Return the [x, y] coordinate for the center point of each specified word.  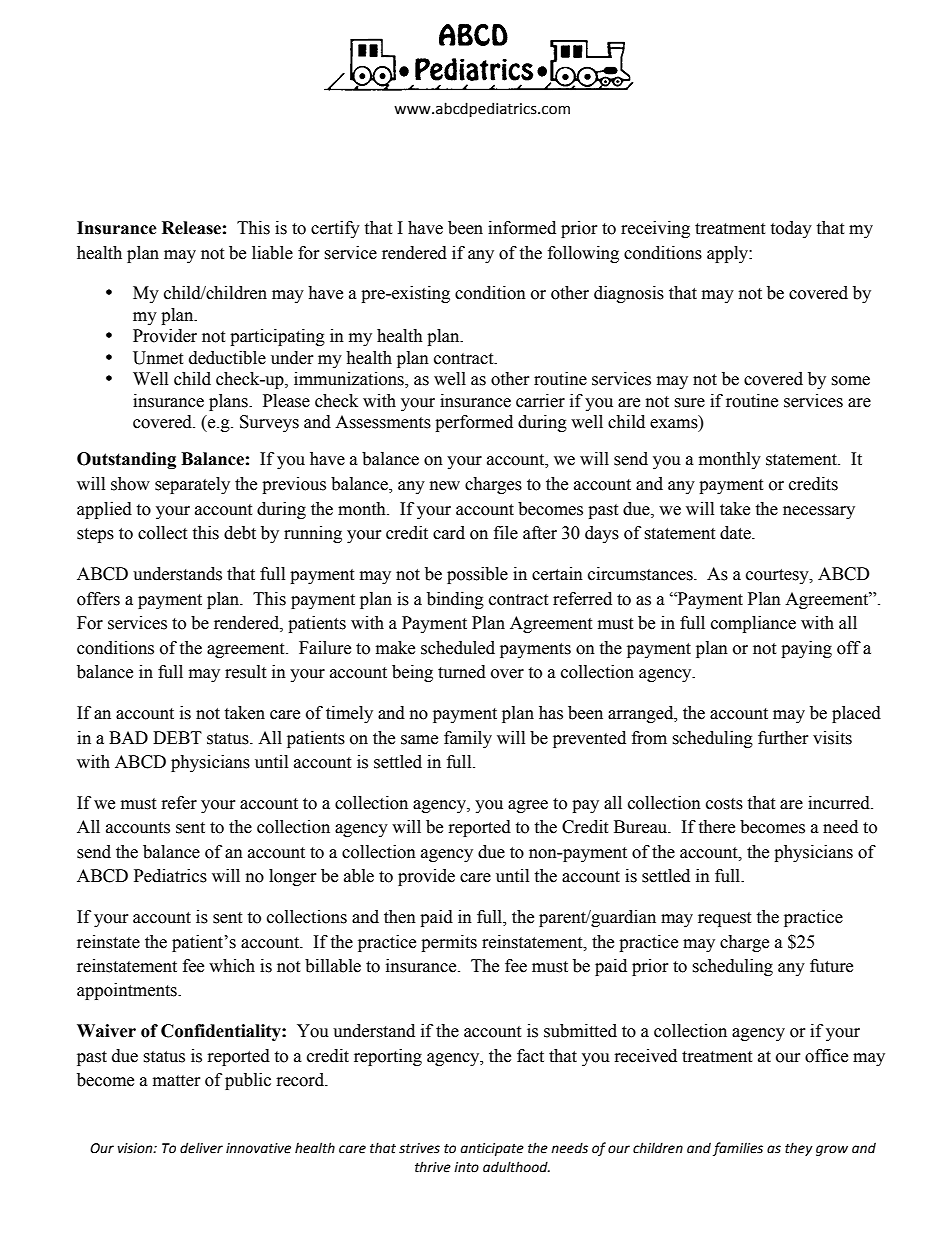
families [738, 1149]
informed [522, 228]
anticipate [492, 1149]
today [791, 229]
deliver [201, 1148]
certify [335, 229]
